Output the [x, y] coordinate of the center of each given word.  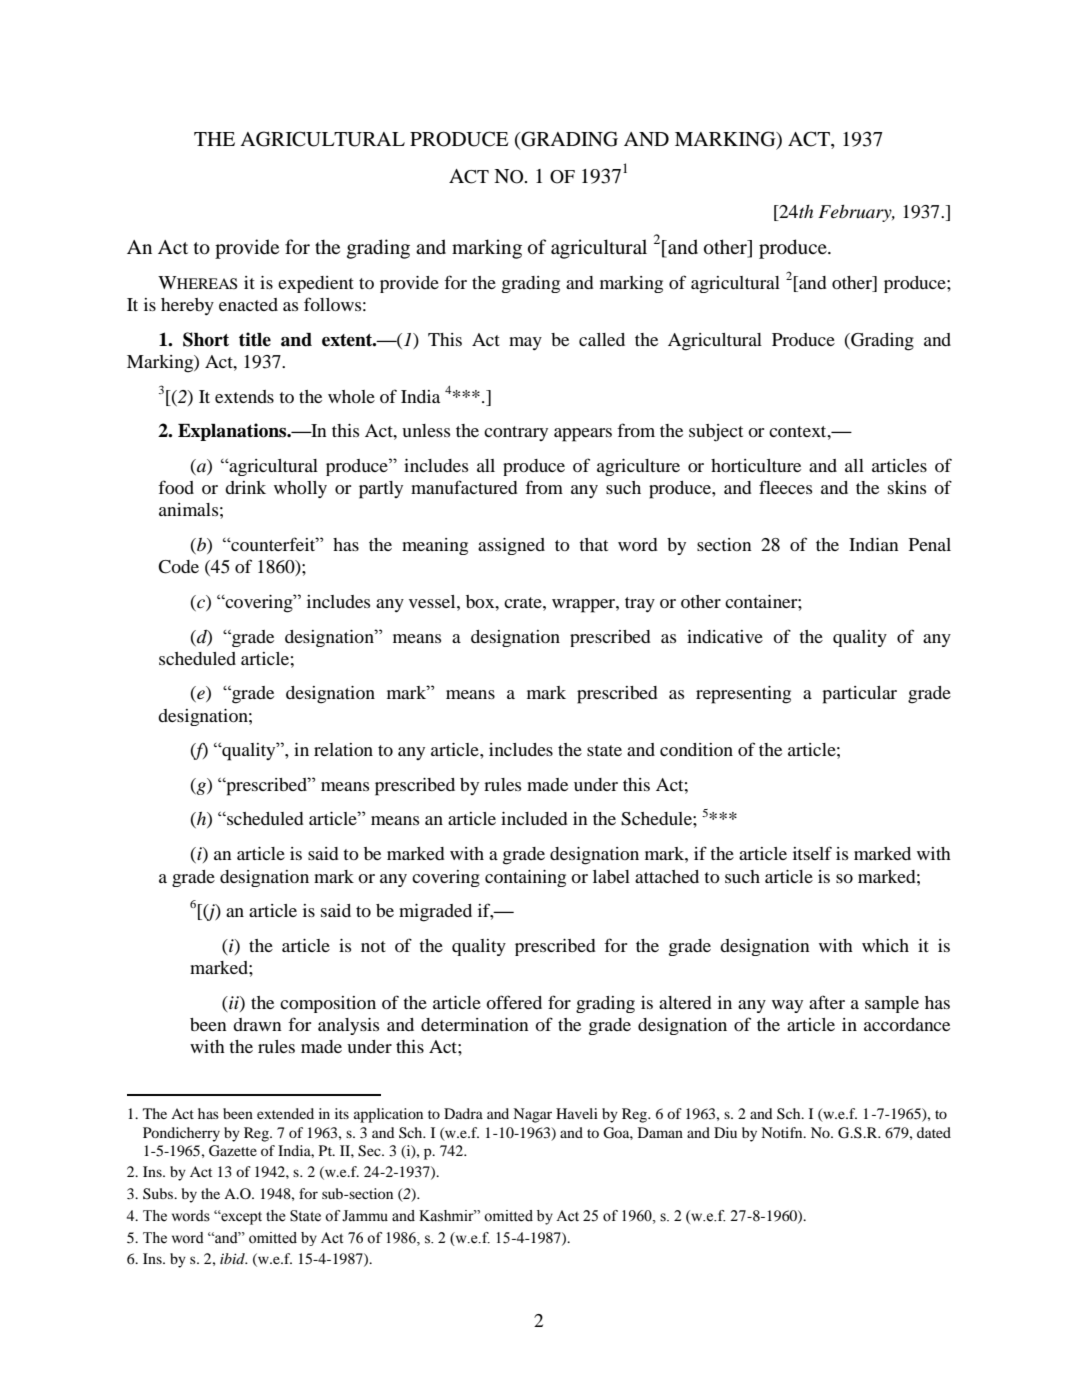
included [534, 818]
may [525, 343]
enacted [248, 304]
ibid [233, 1258]
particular [859, 695]
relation [343, 749]
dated [934, 1132]
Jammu [365, 1216]
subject [716, 433]
